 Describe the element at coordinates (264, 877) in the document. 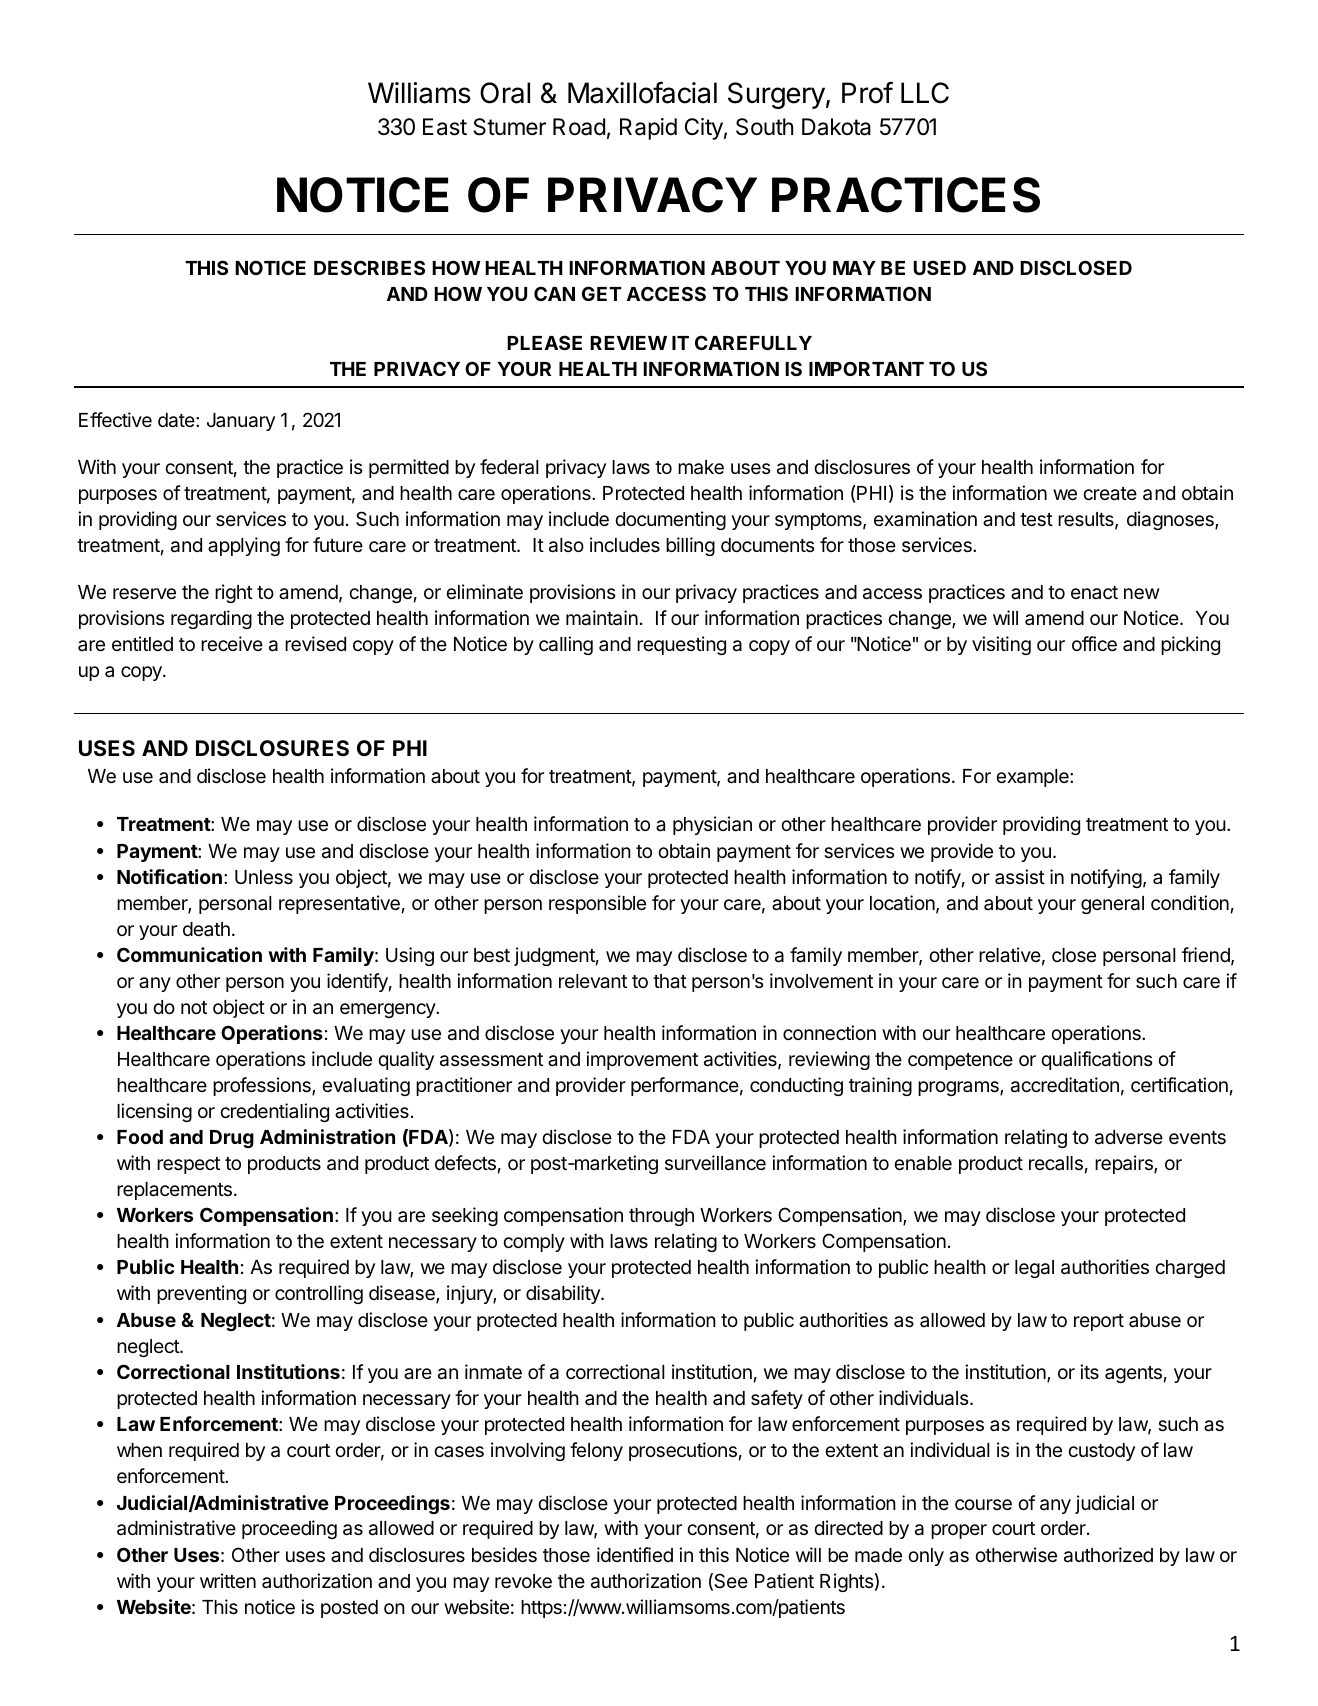

I see `Unless` at that location.
